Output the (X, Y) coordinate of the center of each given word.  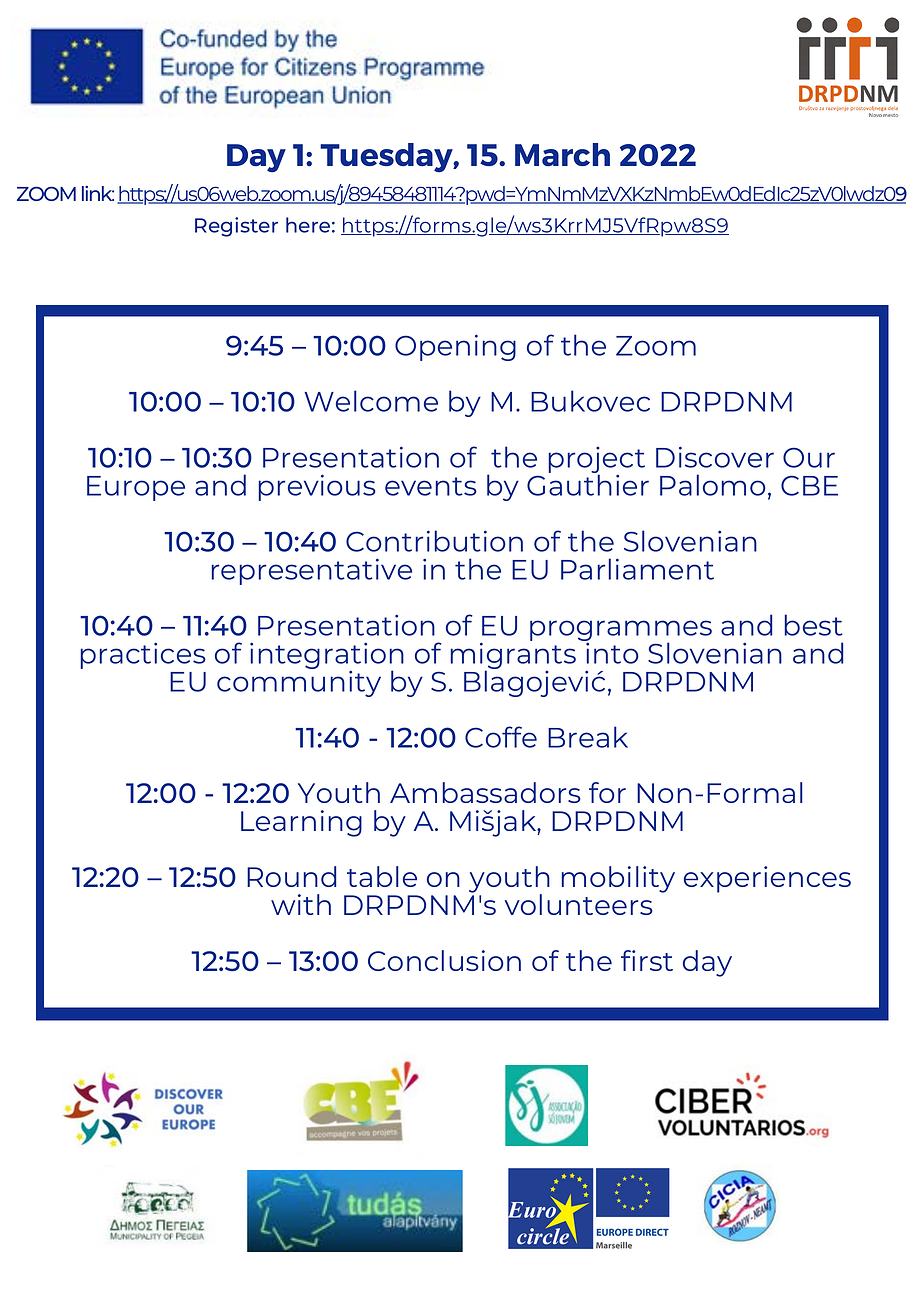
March (562, 155)
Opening (455, 347)
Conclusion (444, 960)
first (647, 960)
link (98, 193)
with (301, 904)
